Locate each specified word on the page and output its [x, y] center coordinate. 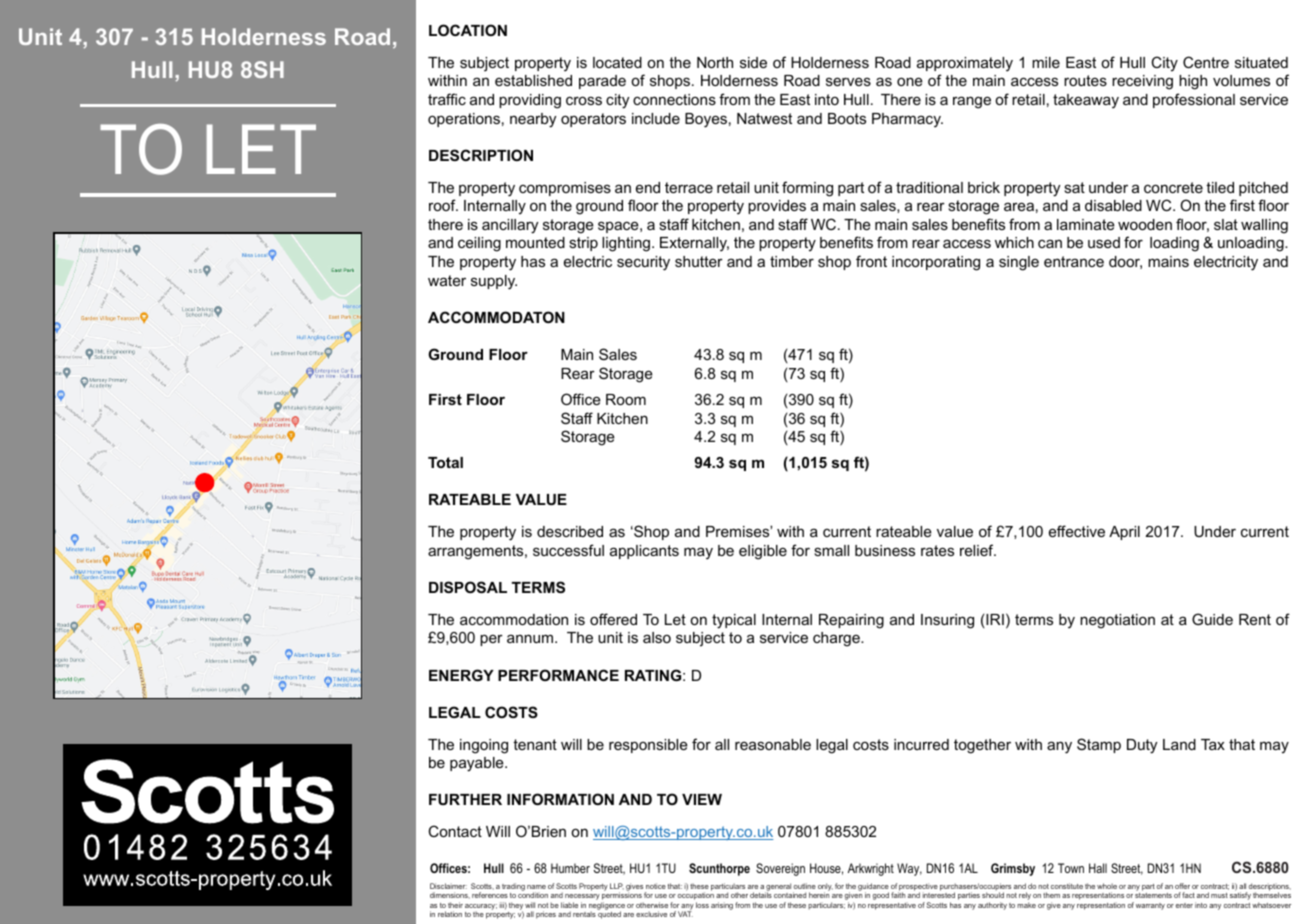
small [831, 550]
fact [1188, 895]
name [536, 887]
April [1124, 533]
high [1193, 82]
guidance [873, 888]
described [570, 531]
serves [848, 81]
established [533, 80]
